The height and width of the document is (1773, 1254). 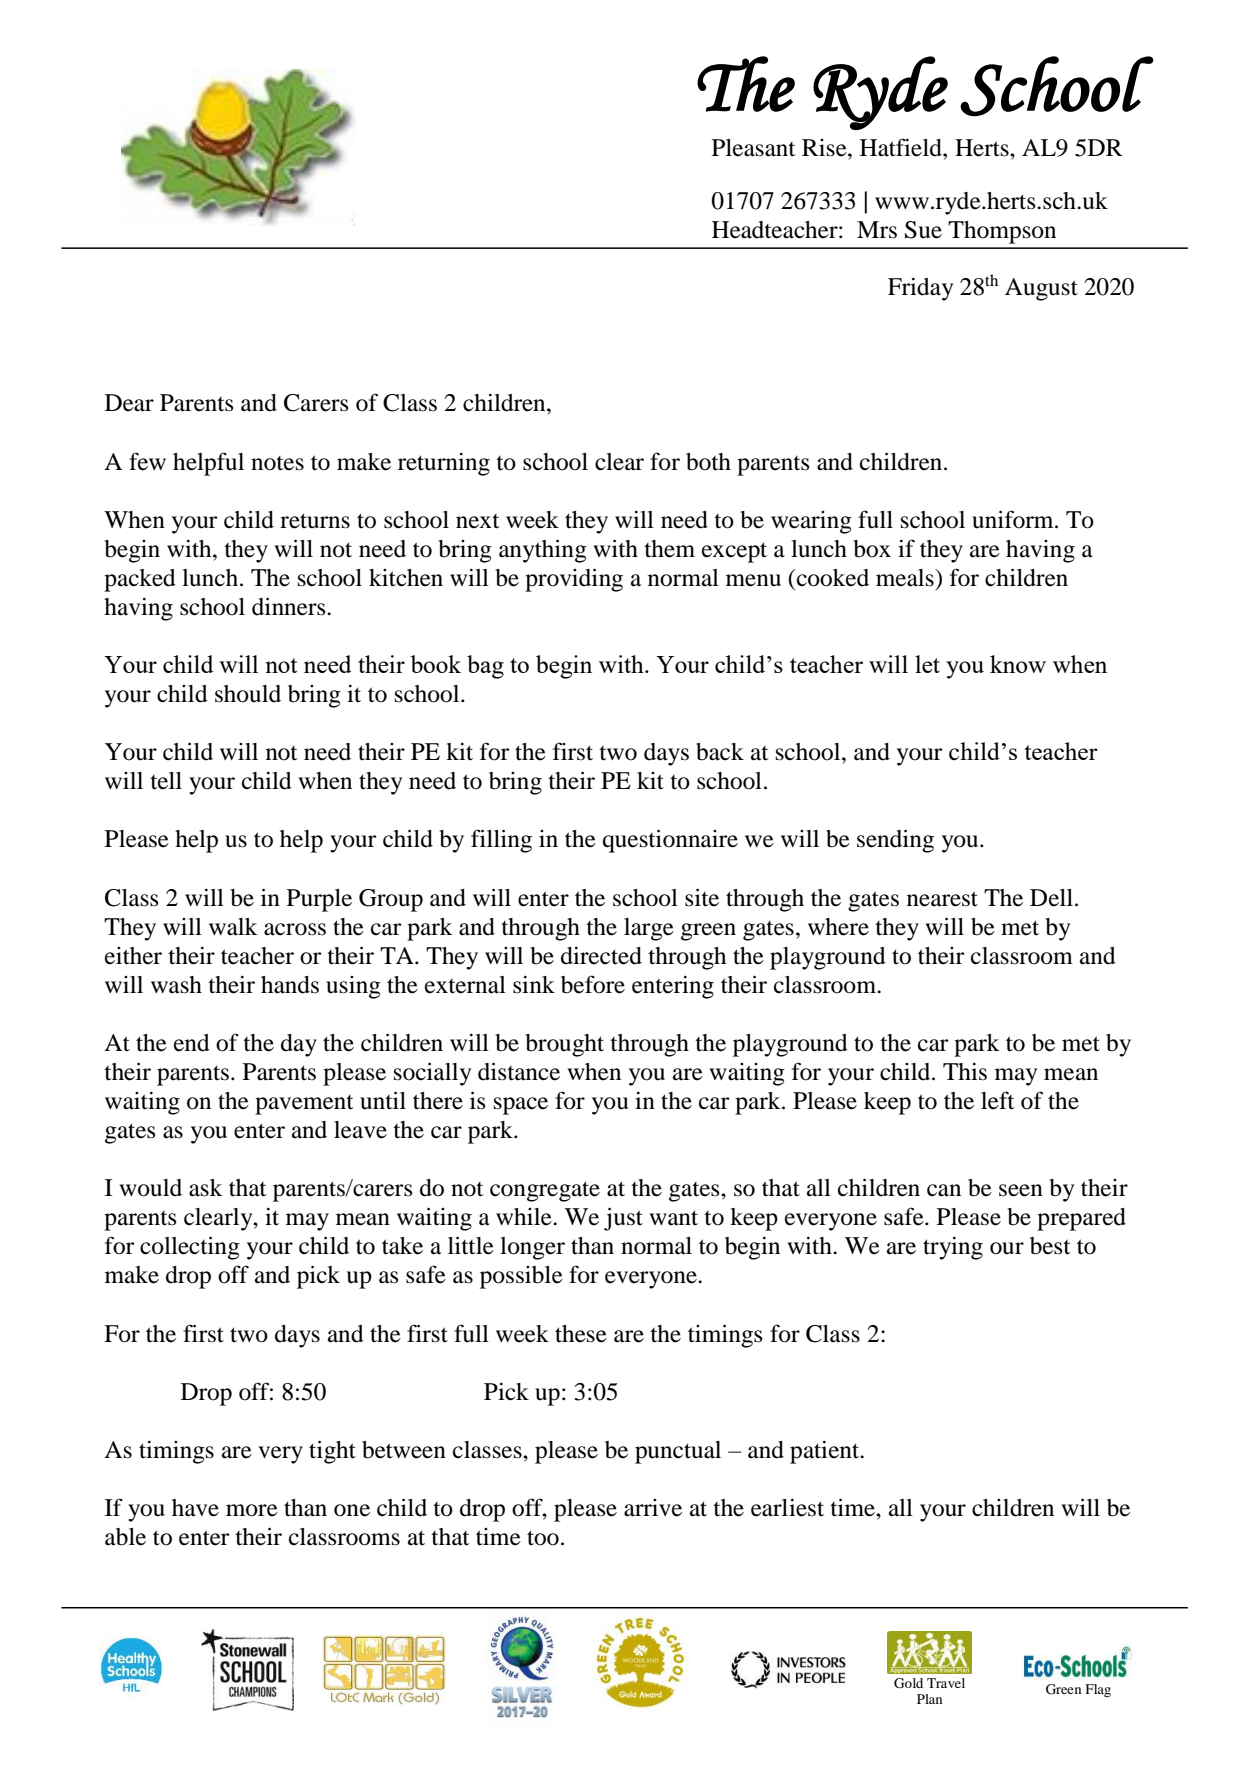 I want to click on just, so click(x=623, y=1219).
